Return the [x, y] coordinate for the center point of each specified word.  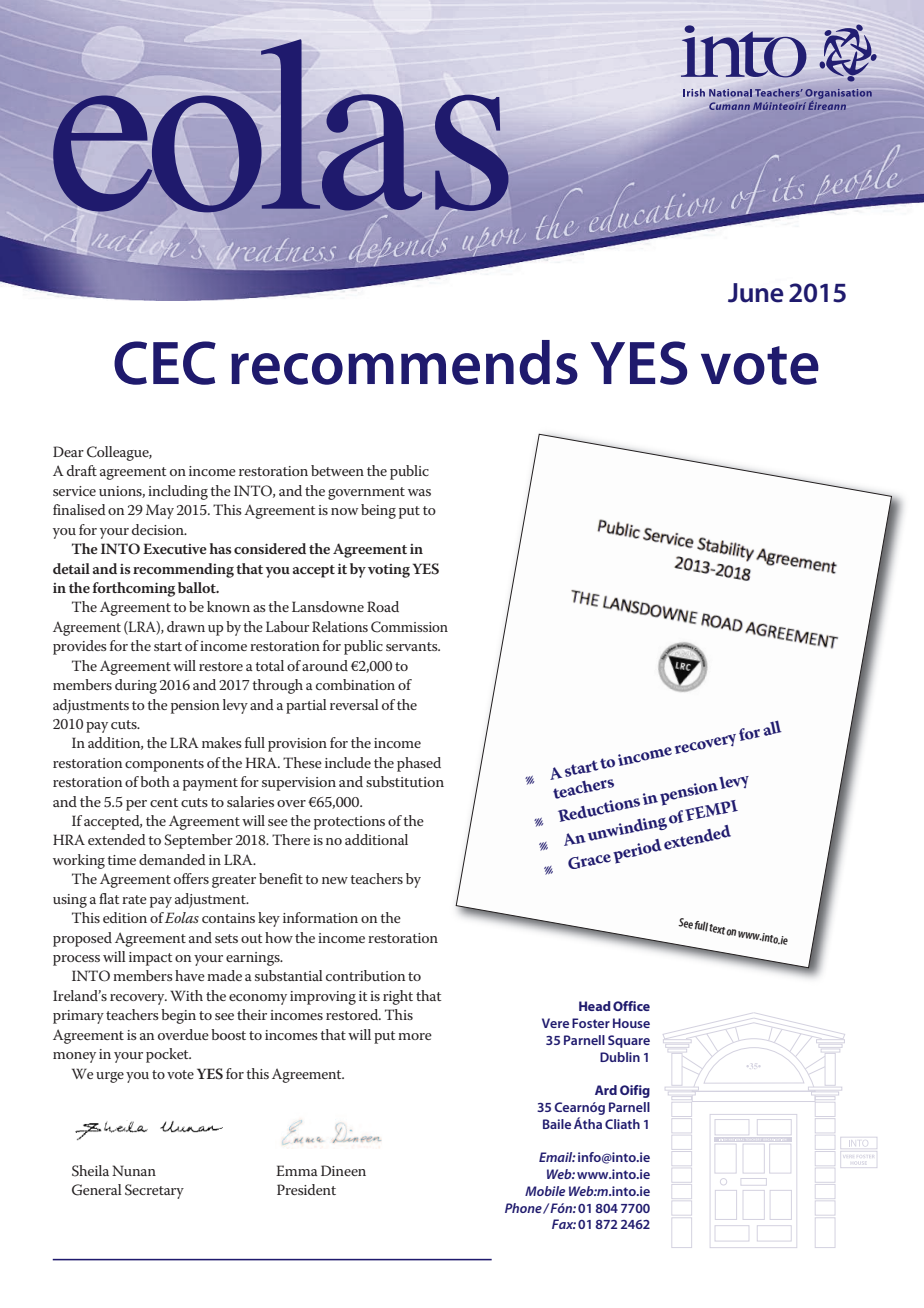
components [164, 765]
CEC [165, 363]
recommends [404, 362]
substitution [405, 781]
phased [419, 764]
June [756, 293]
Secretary [154, 1191]
